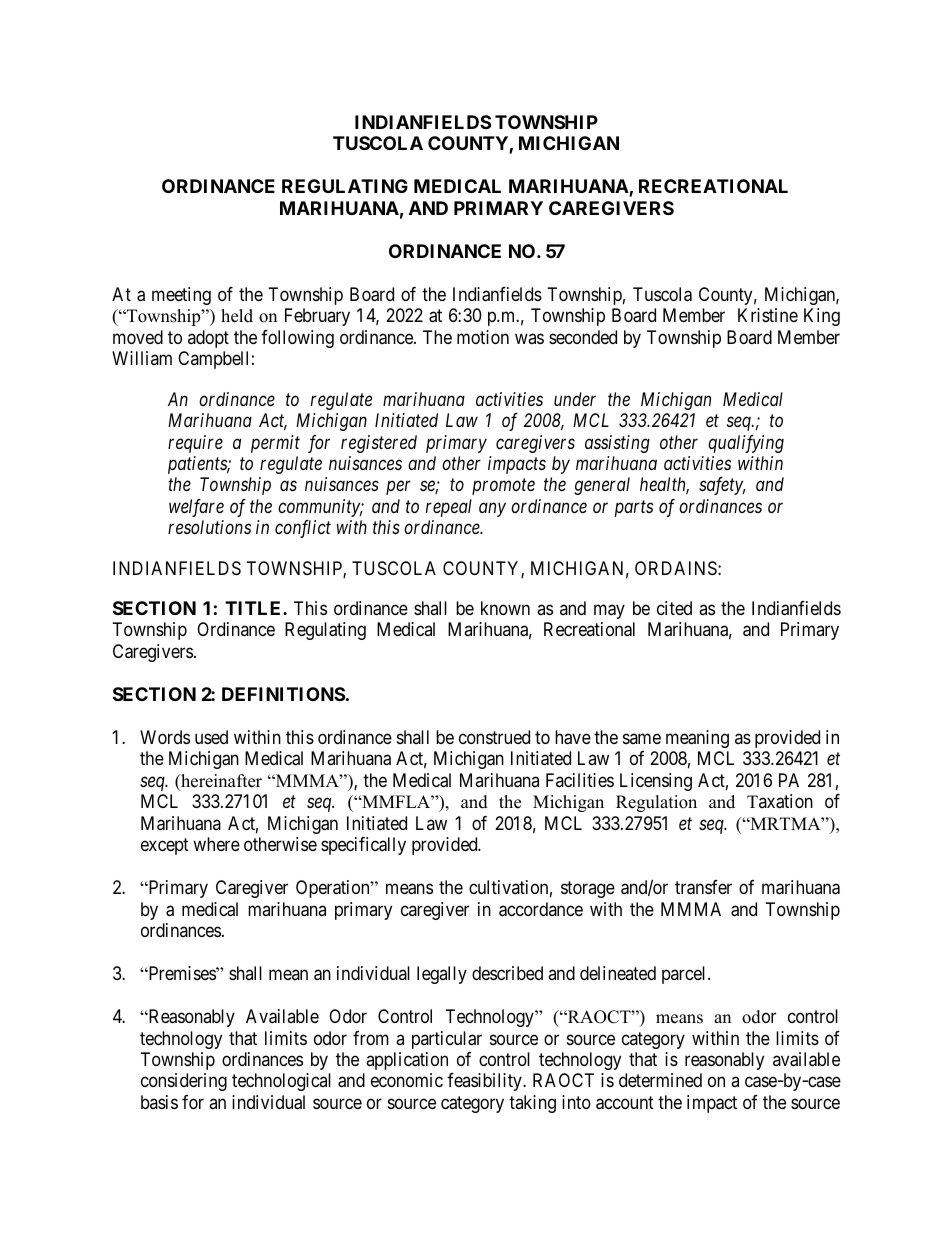 The image size is (952, 1233). I want to click on Regulation, so click(656, 803).
